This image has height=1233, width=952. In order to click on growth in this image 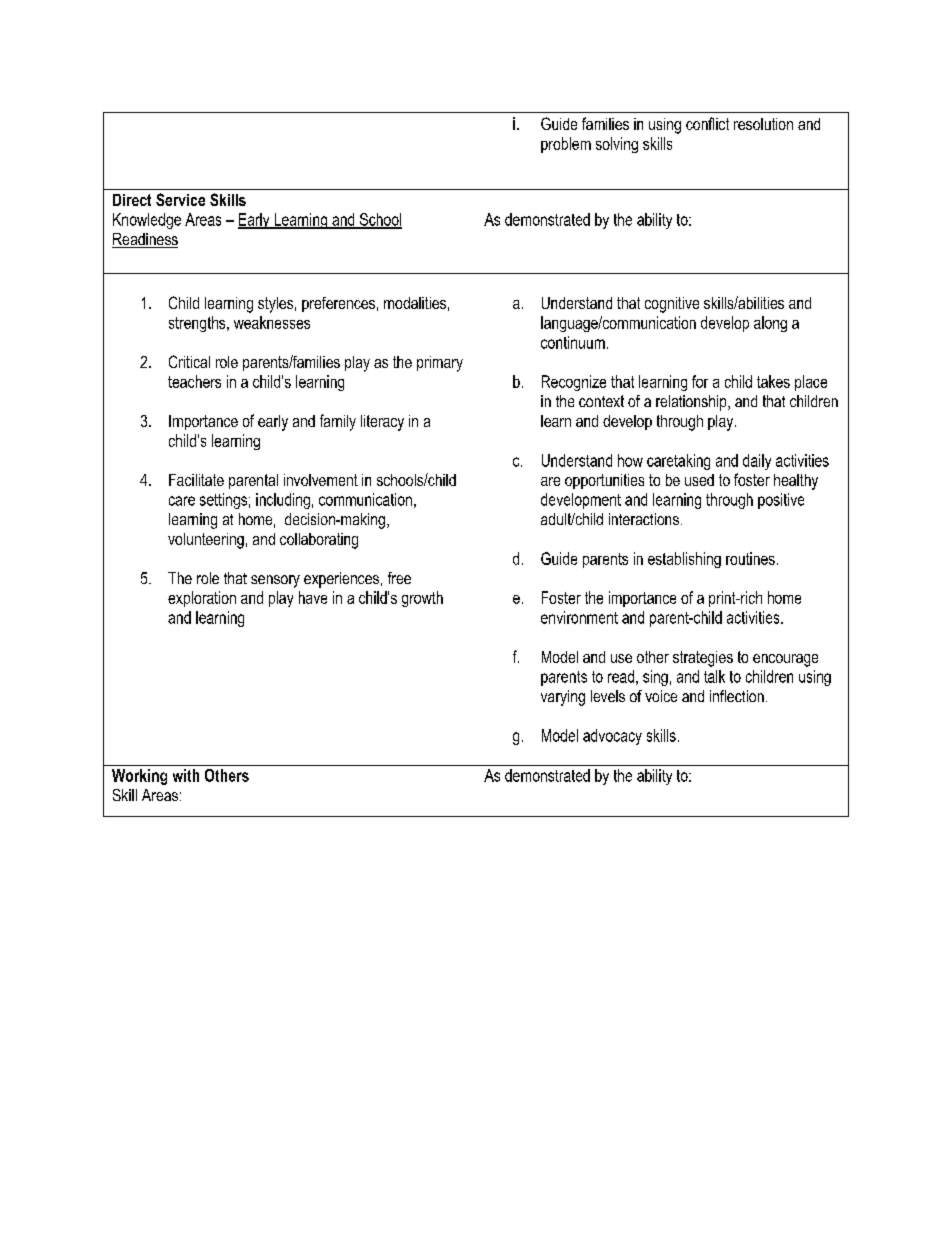, I will do `click(422, 599)`.
